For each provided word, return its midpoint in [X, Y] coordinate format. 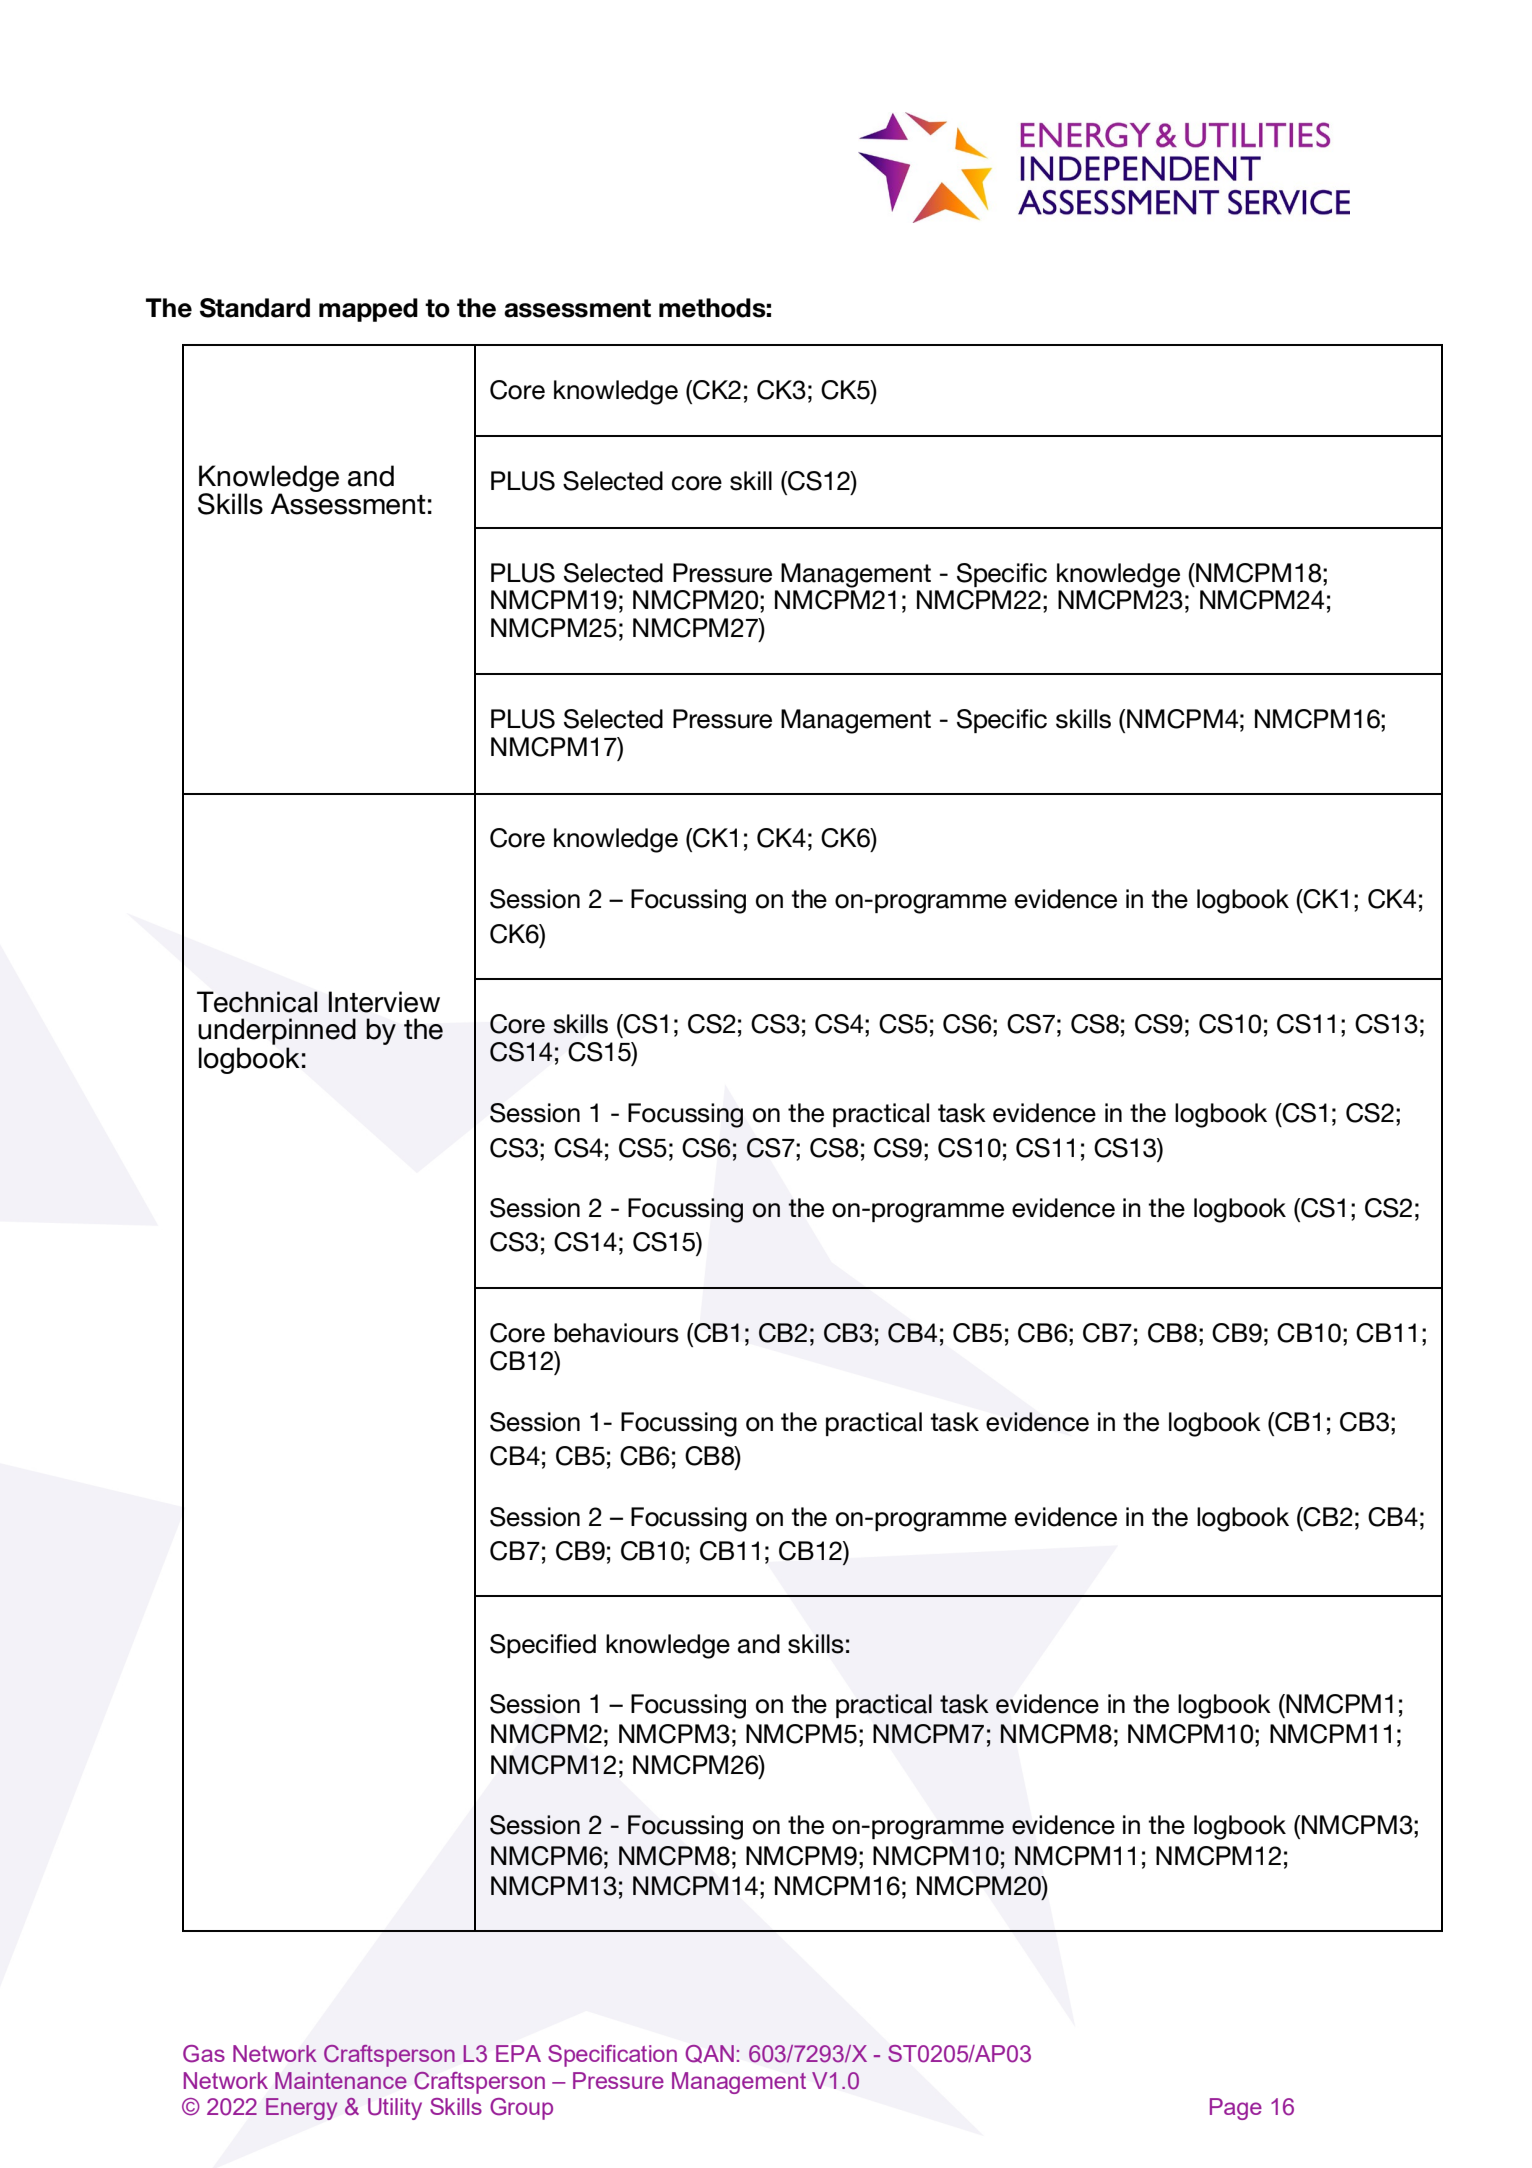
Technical [257, 1002]
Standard [255, 308]
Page [1236, 2109]
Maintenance [341, 2080]
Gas [204, 2054]
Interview [384, 1002]
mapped [368, 310]
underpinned [277, 1033]
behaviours [616, 1333]
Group [521, 2109]
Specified [543, 1646]
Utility [395, 2109]
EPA [518, 2053]
